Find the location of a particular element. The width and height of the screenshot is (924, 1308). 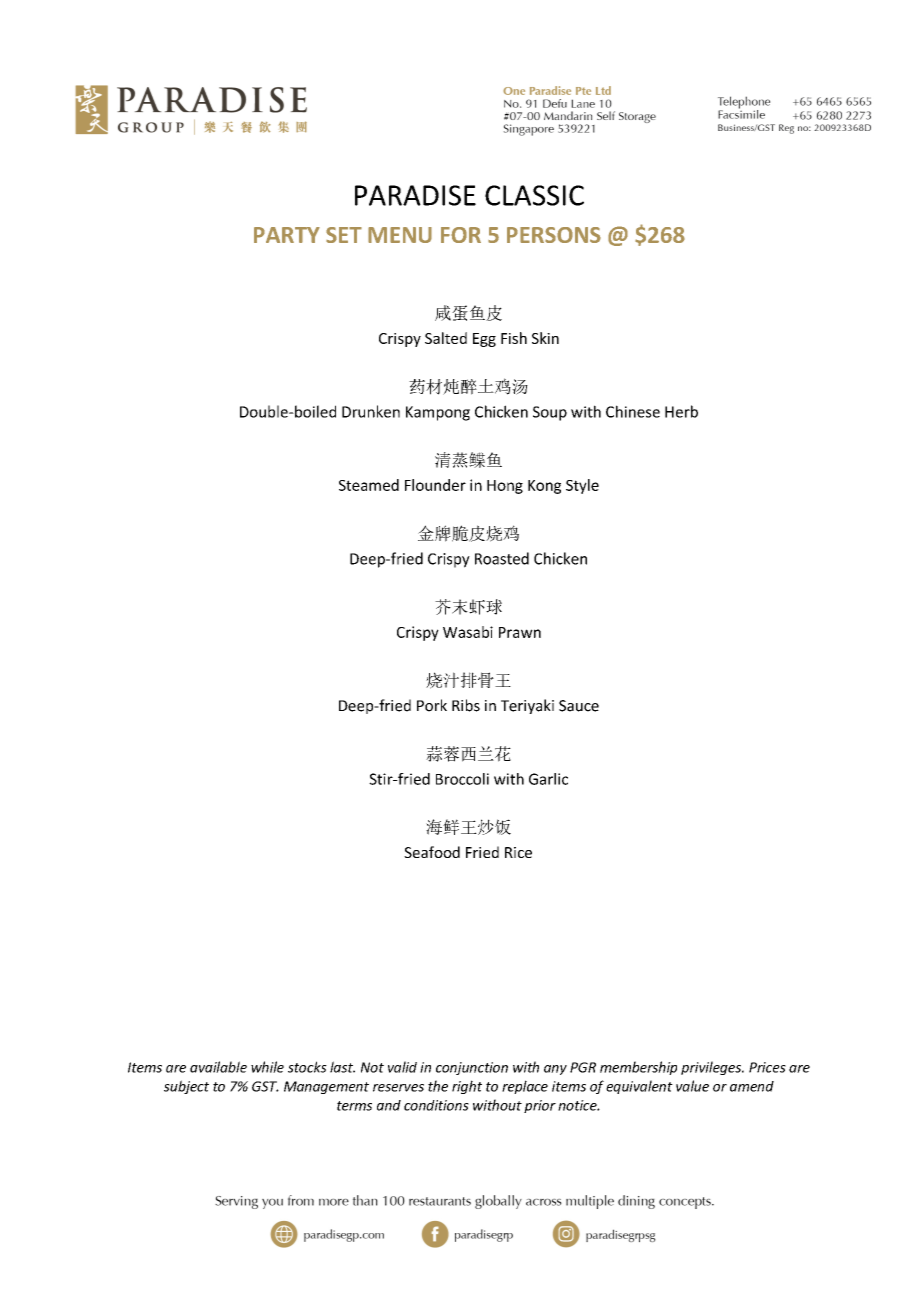

GST is located at coordinates (265, 1086).
